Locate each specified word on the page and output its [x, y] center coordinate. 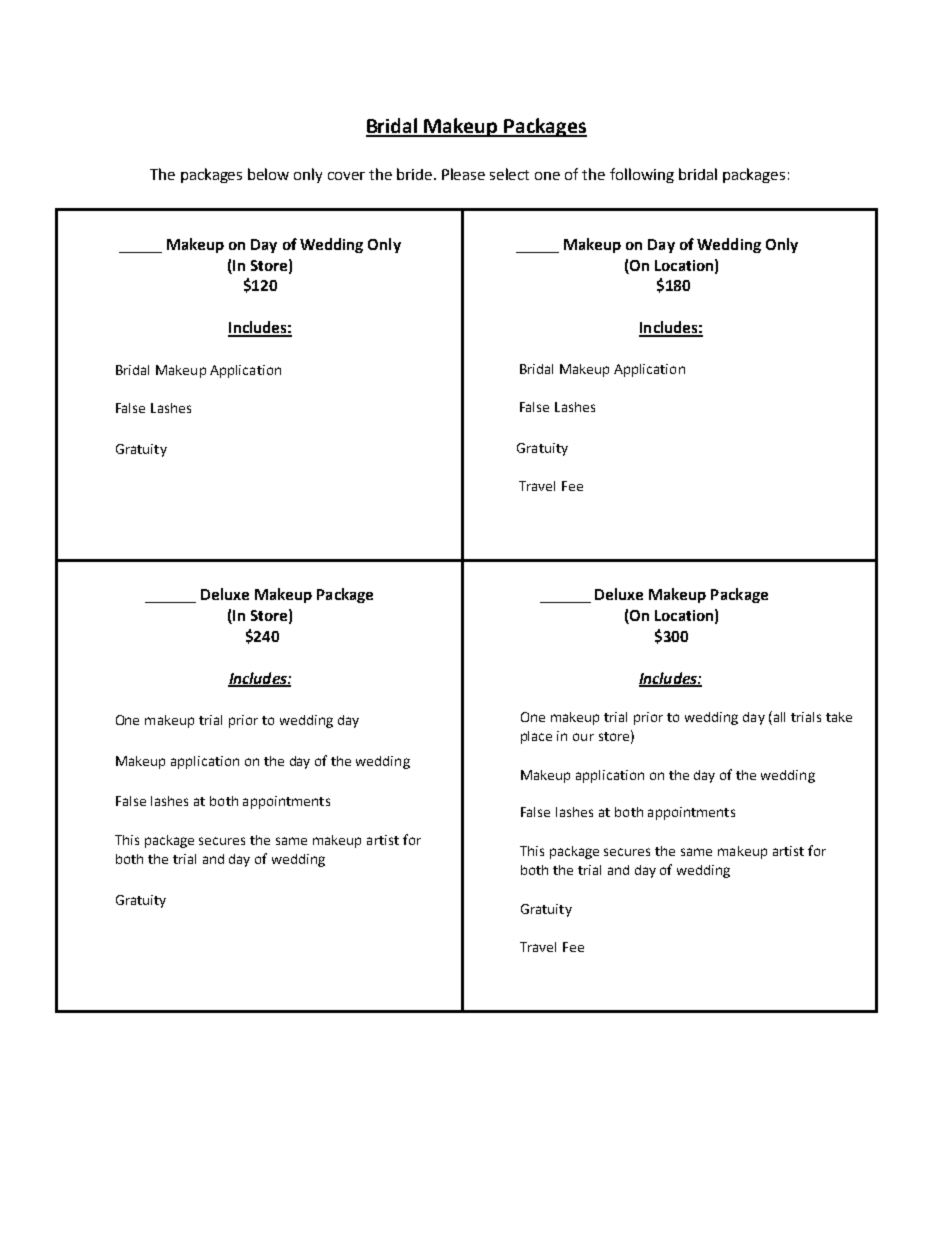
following [642, 175]
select [509, 174]
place [536, 737]
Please [463, 174]
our [583, 737]
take [839, 717]
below [268, 174]
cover [346, 176]
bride [416, 174]
